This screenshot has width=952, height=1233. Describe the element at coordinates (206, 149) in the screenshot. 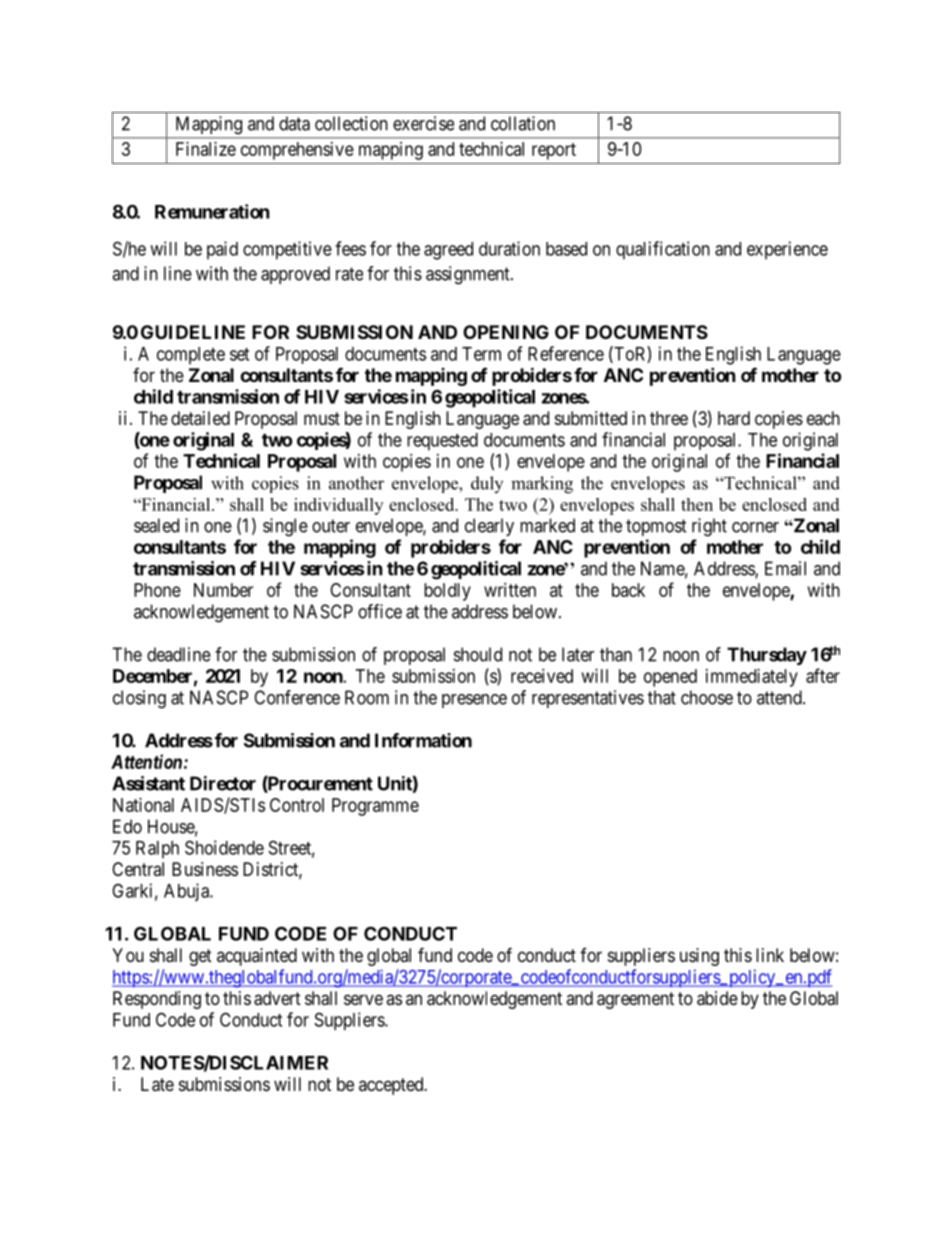

I see `Finalize` at that location.
